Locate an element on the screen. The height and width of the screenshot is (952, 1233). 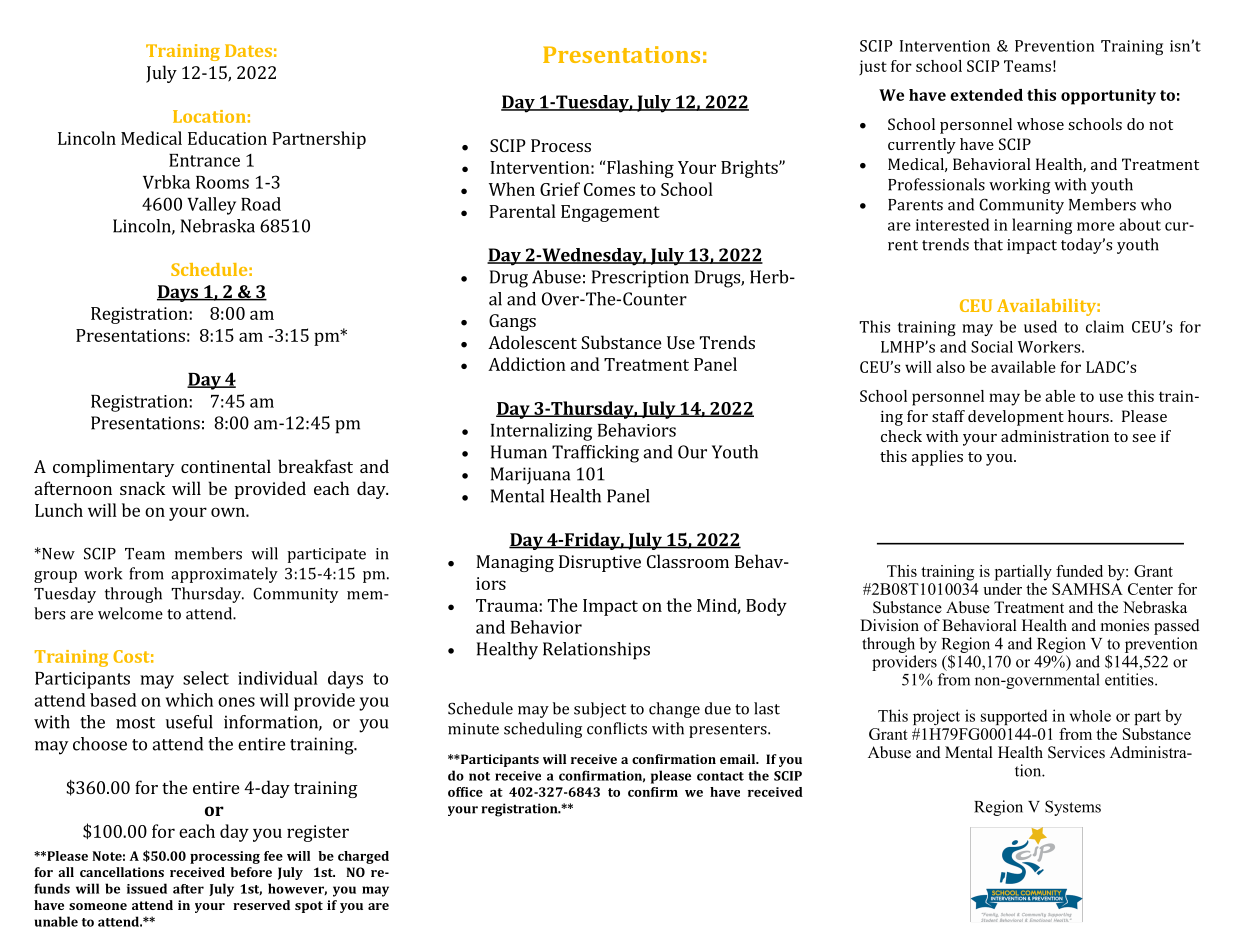
Trauma is located at coordinates (507, 605).
